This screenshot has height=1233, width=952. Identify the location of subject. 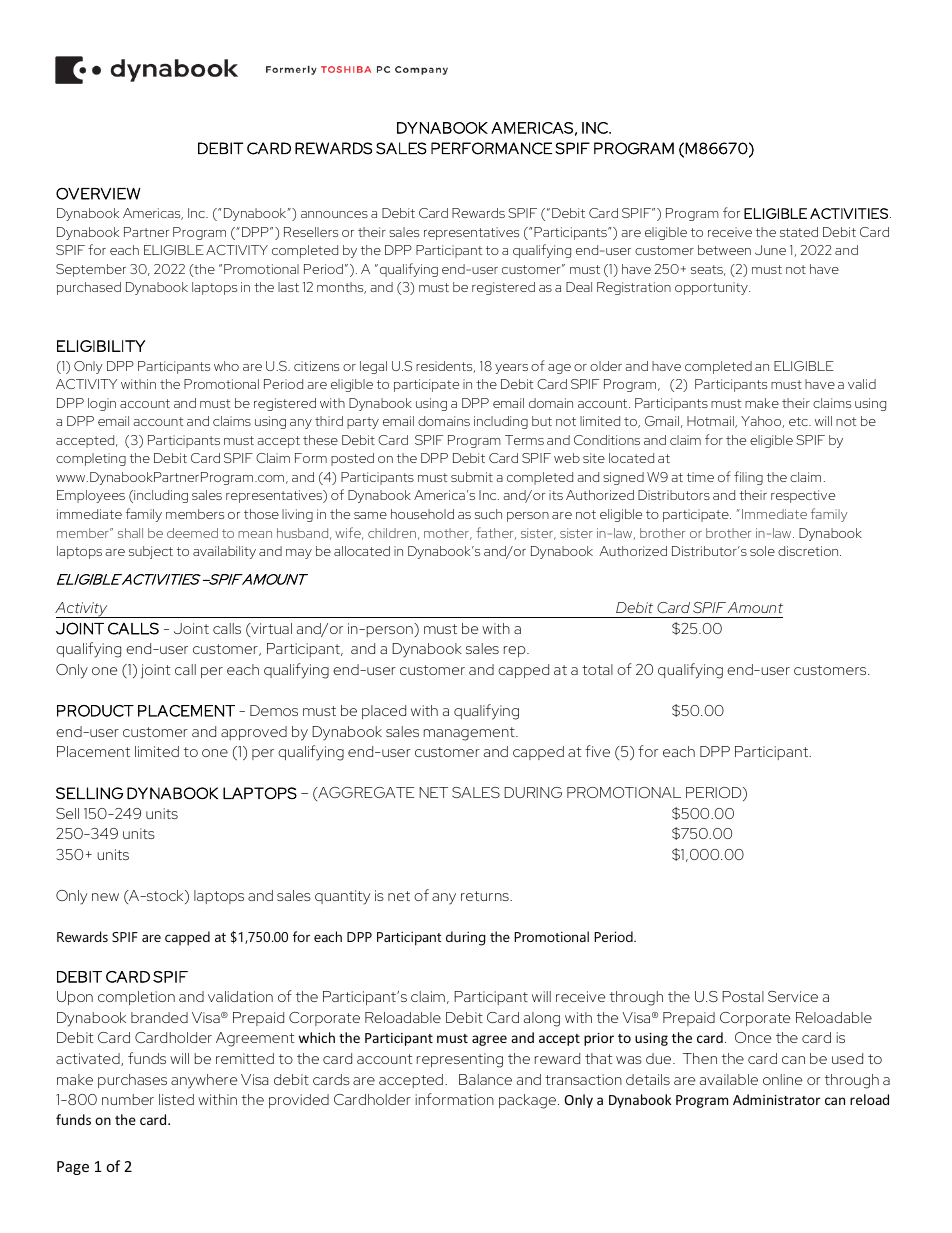
(151, 552).
